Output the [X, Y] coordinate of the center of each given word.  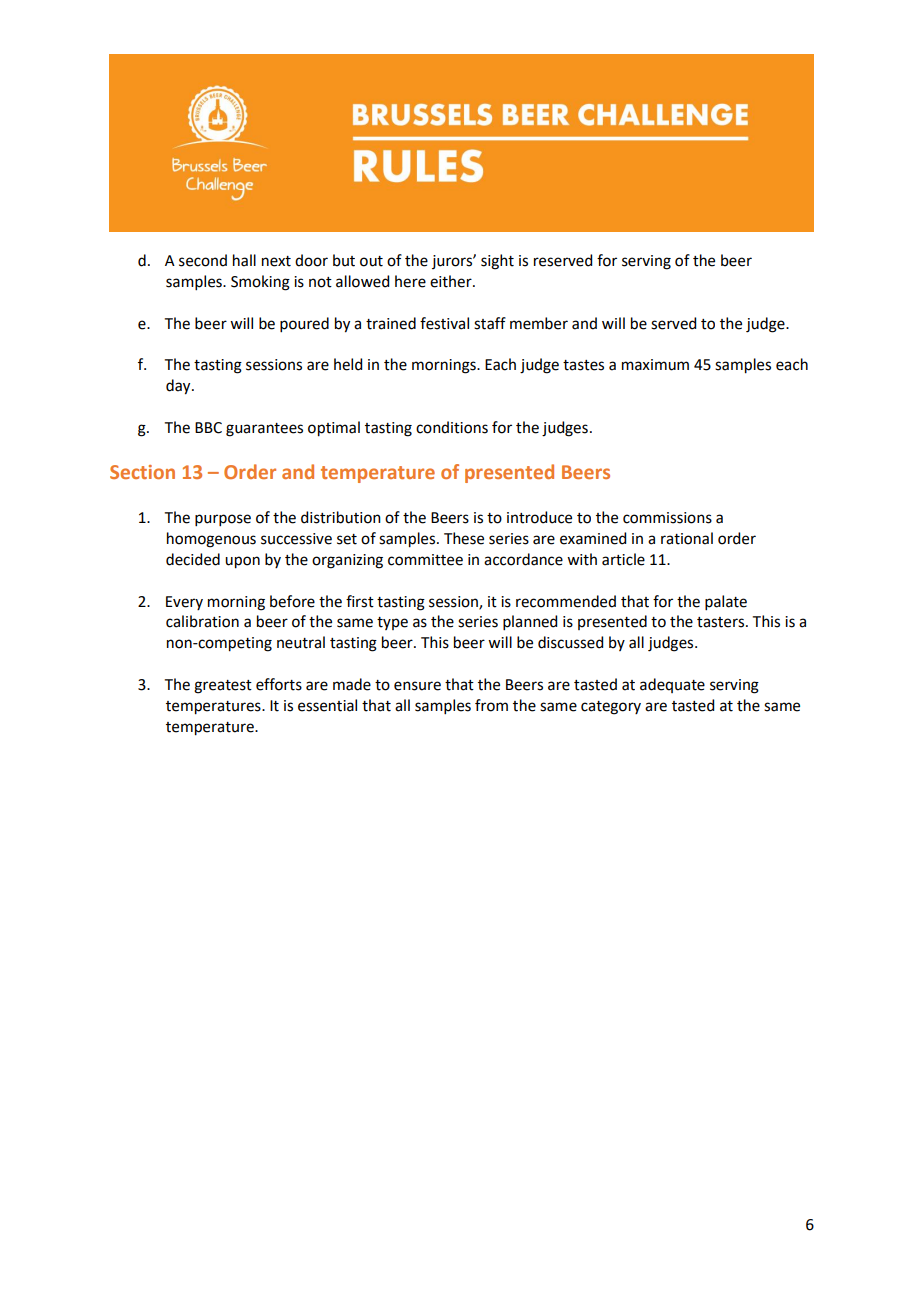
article [623, 559]
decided [193, 559]
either [452, 281]
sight [497, 262]
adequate [672, 685]
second [203, 260]
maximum [655, 365]
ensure [417, 686]
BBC [208, 428]
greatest [223, 687]
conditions [452, 427]
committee [425, 560]
